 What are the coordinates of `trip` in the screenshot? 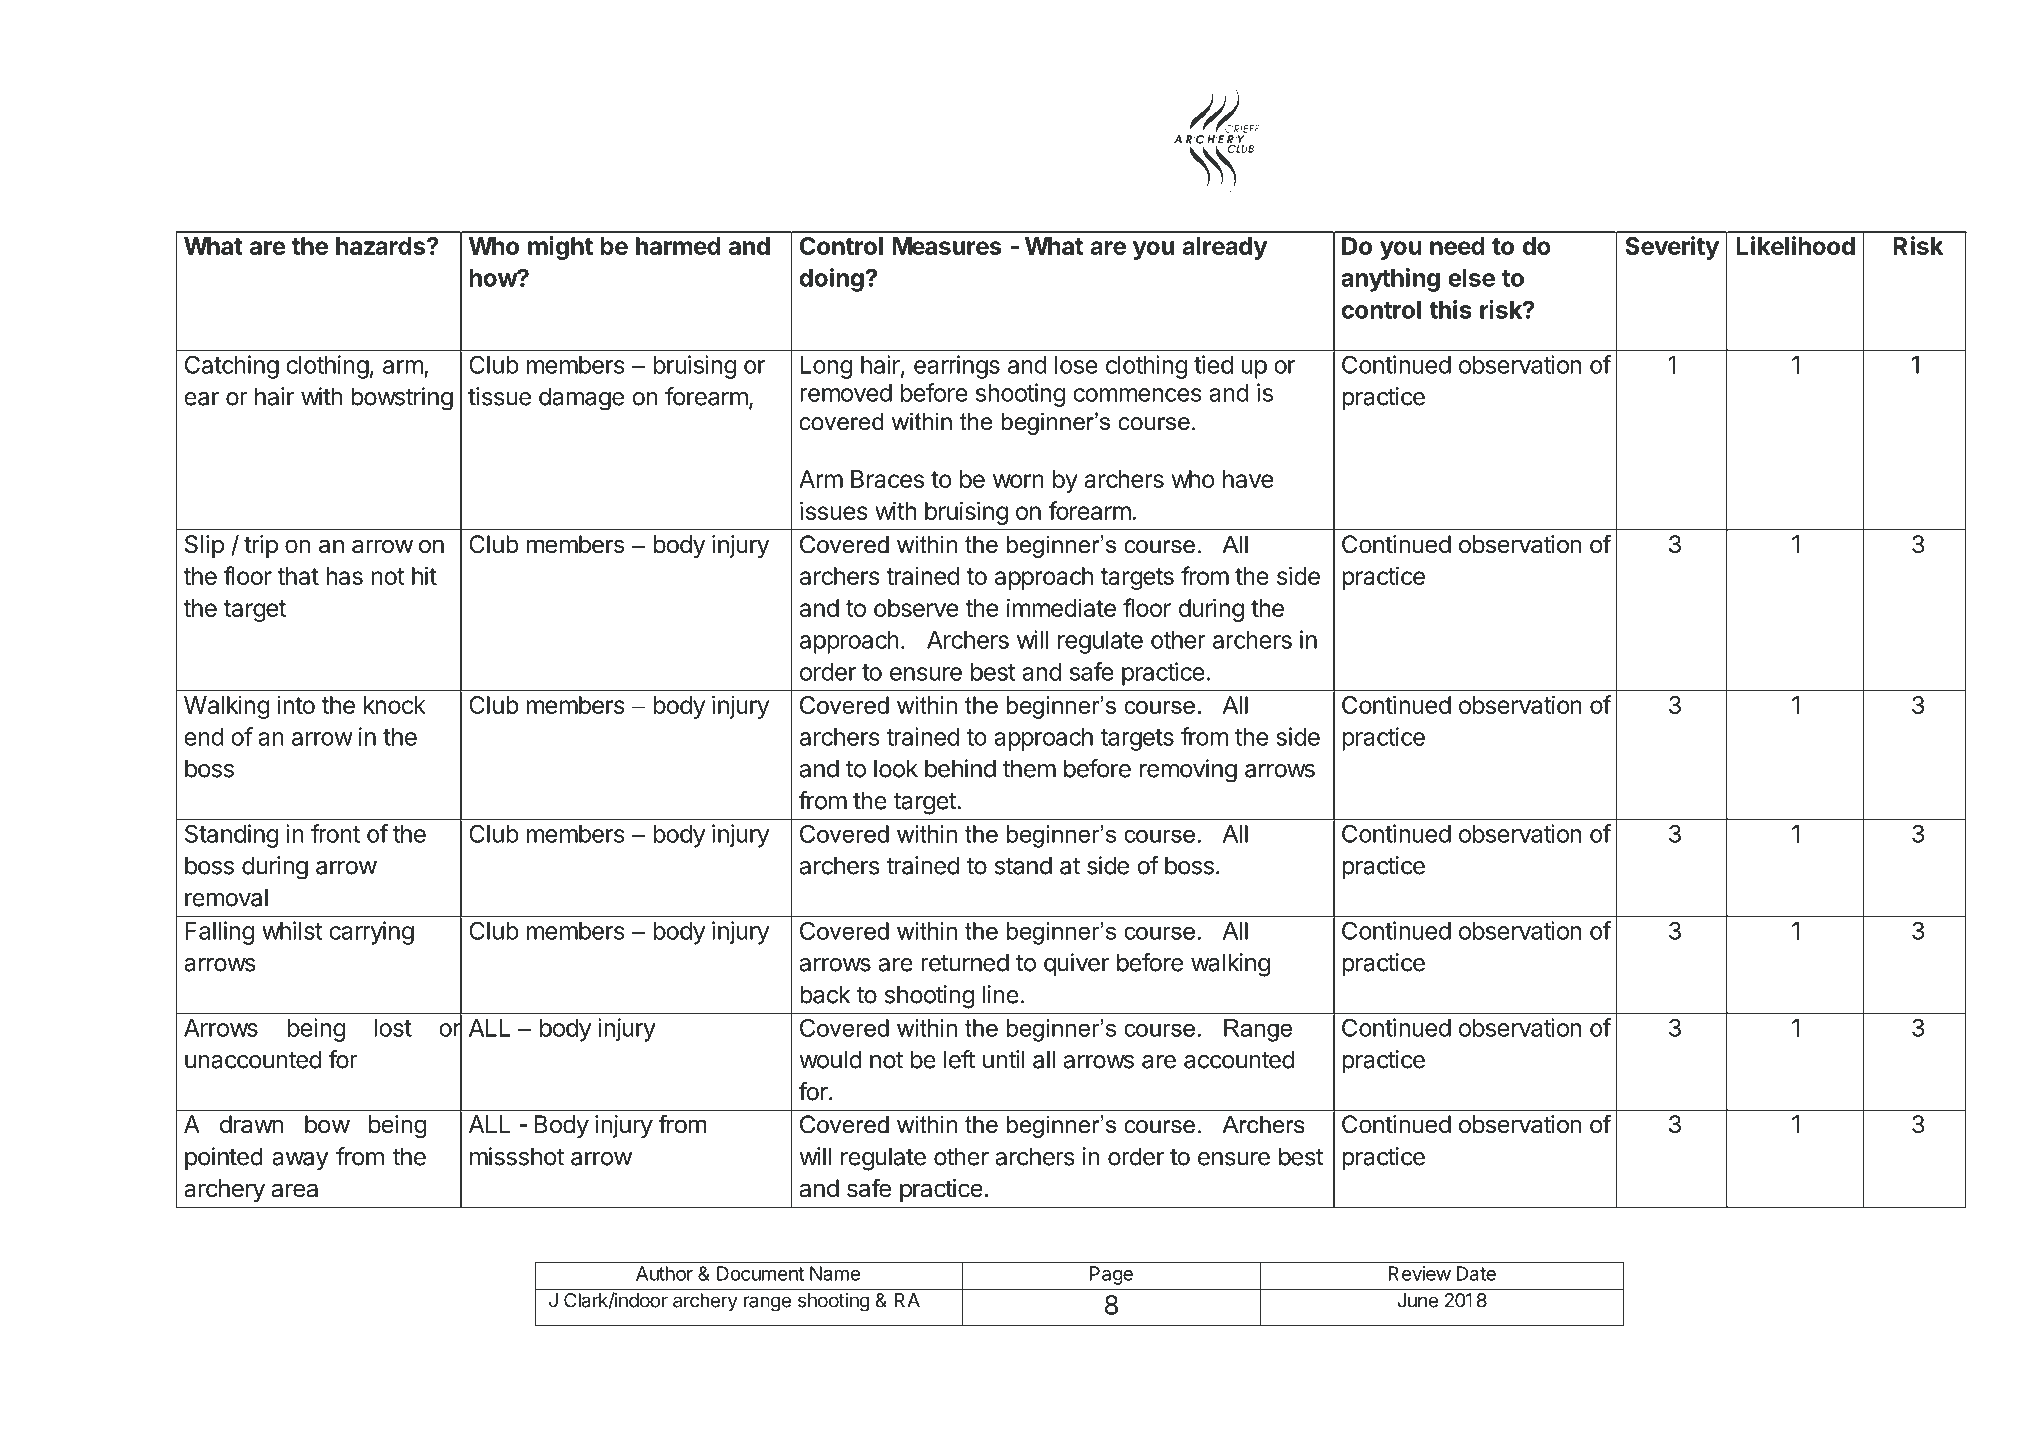 It's located at (261, 546).
